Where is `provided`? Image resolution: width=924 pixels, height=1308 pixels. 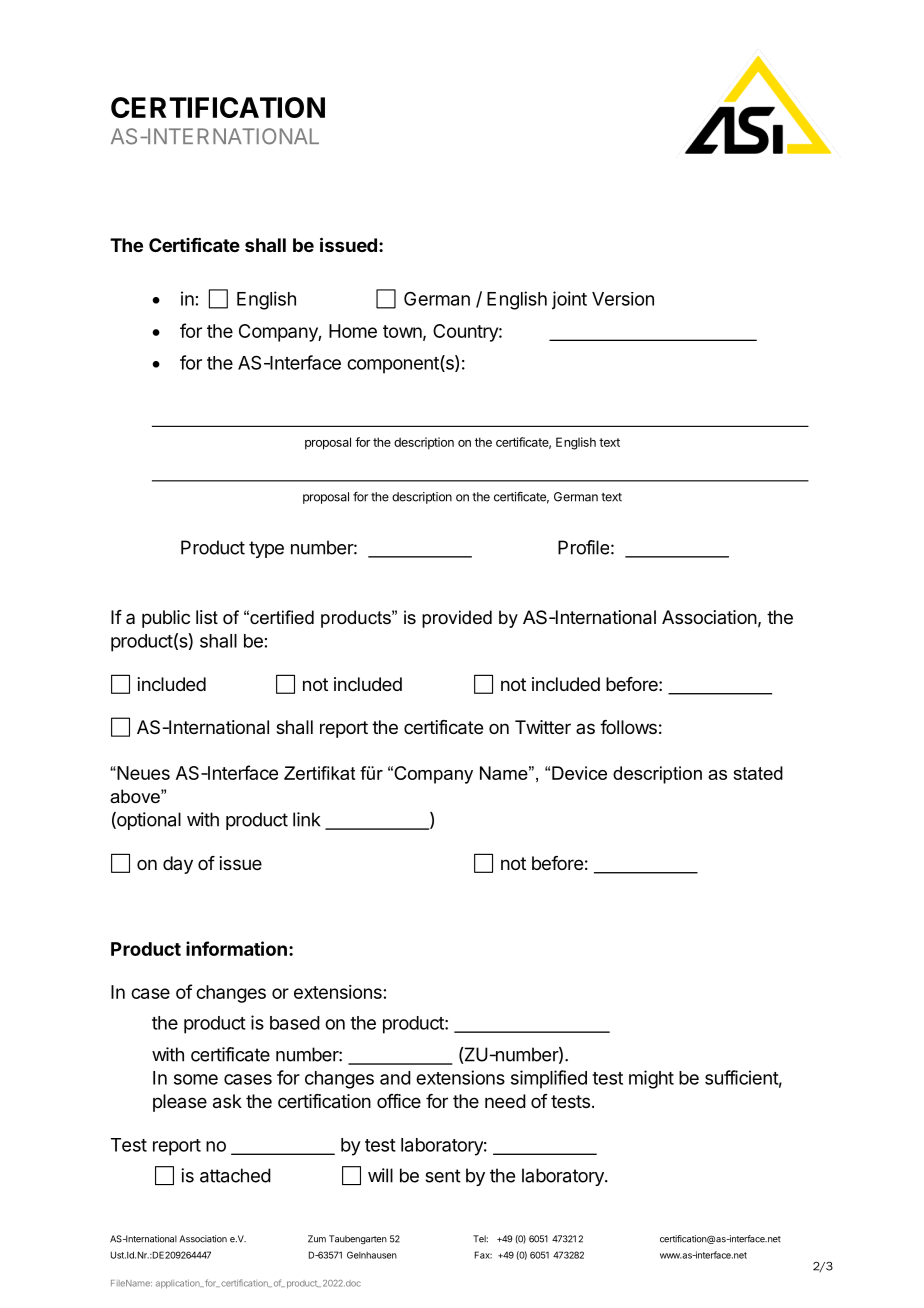 provided is located at coordinates (457, 619).
